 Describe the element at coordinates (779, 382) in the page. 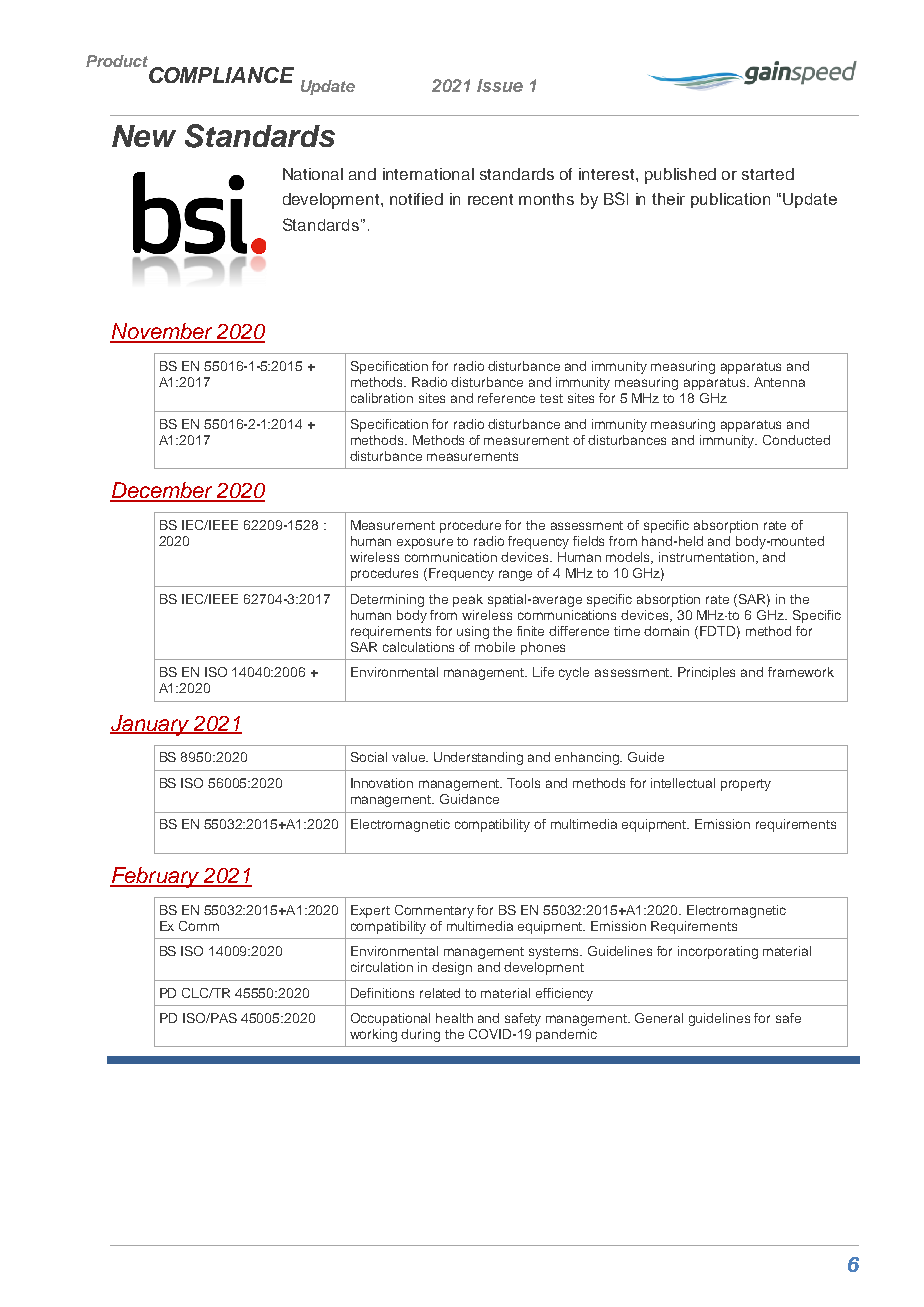

I see `Antenna` at that location.
